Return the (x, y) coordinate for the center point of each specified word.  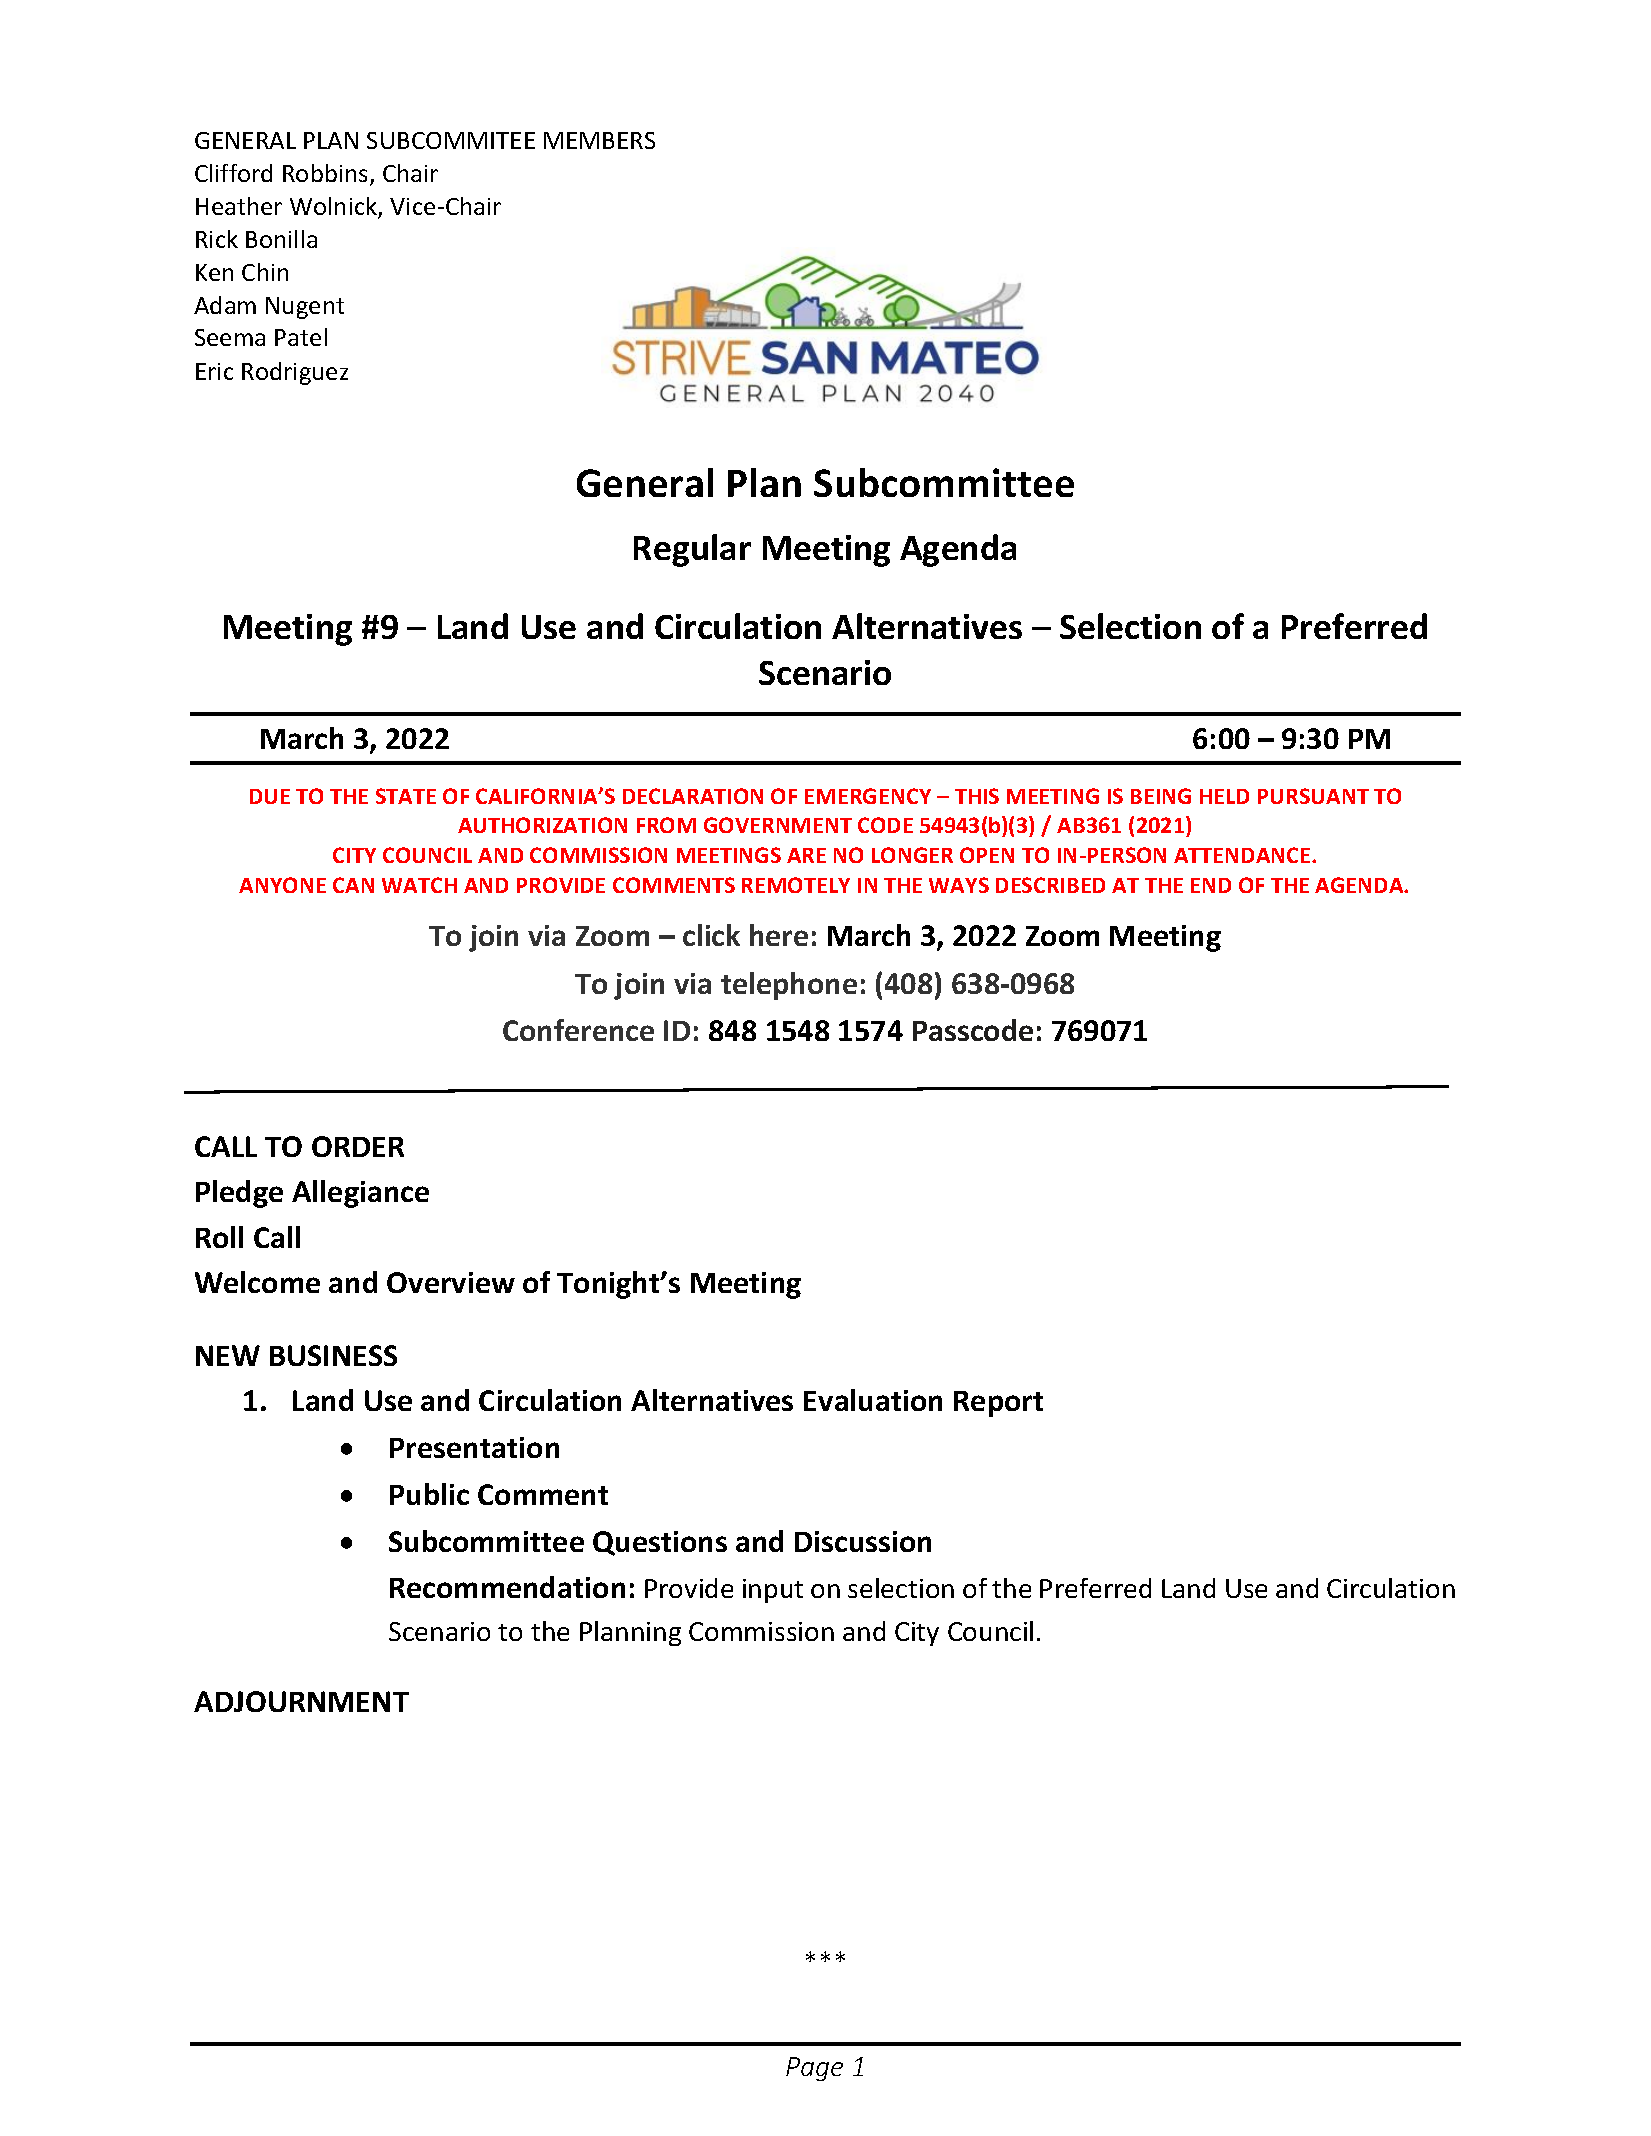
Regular (692, 550)
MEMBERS (599, 140)
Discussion (863, 1541)
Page (814, 2069)
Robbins (327, 174)
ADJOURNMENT (301, 1701)
